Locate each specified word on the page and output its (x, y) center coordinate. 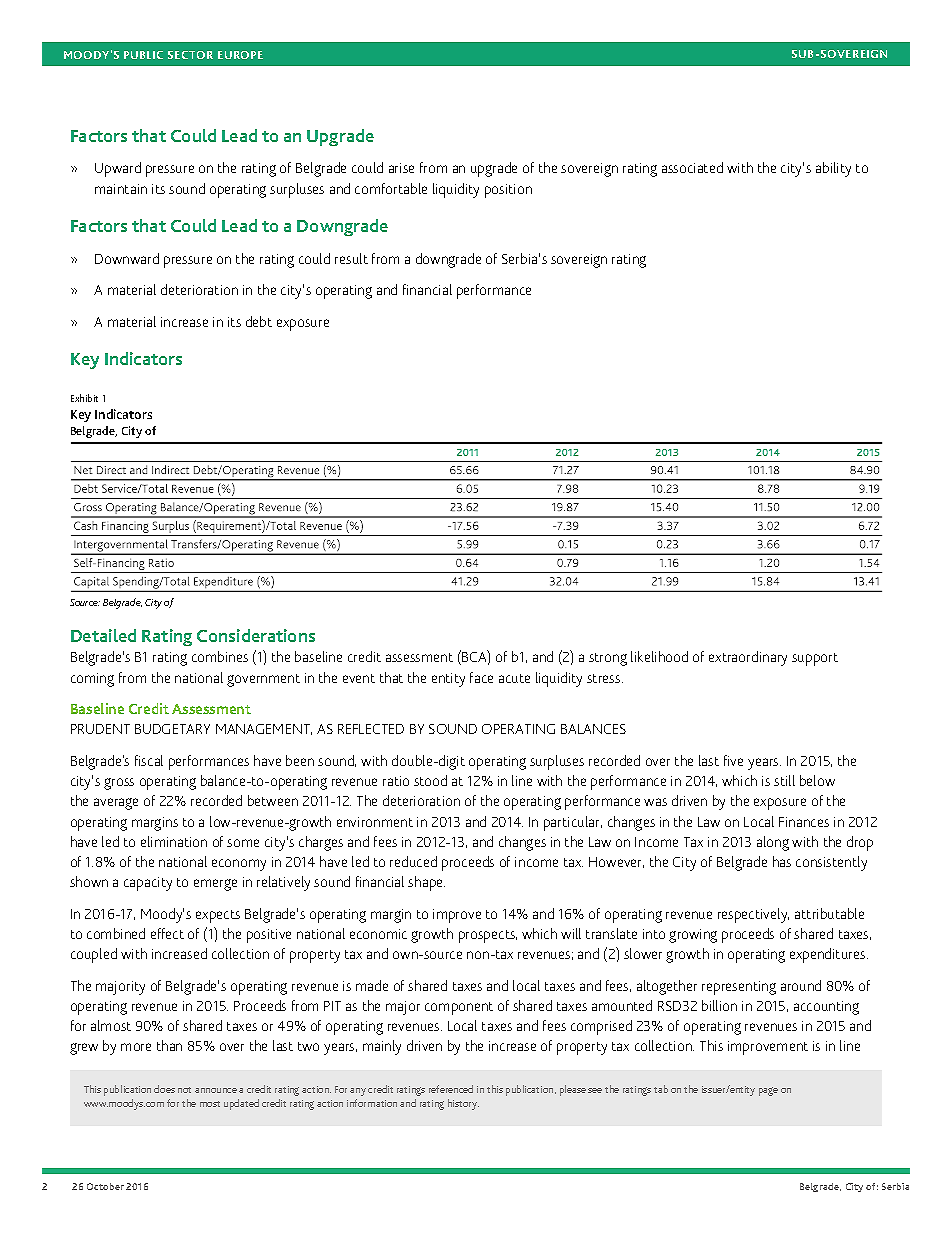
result (351, 258)
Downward (127, 258)
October (105, 1186)
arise (401, 168)
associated (692, 167)
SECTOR (190, 55)
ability (833, 169)
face (481, 677)
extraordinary (748, 658)
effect (167, 933)
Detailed (103, 635)
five (733, 760)
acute (514, 678)
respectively (753, 915)
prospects (488, 936)
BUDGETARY (172, 729)
